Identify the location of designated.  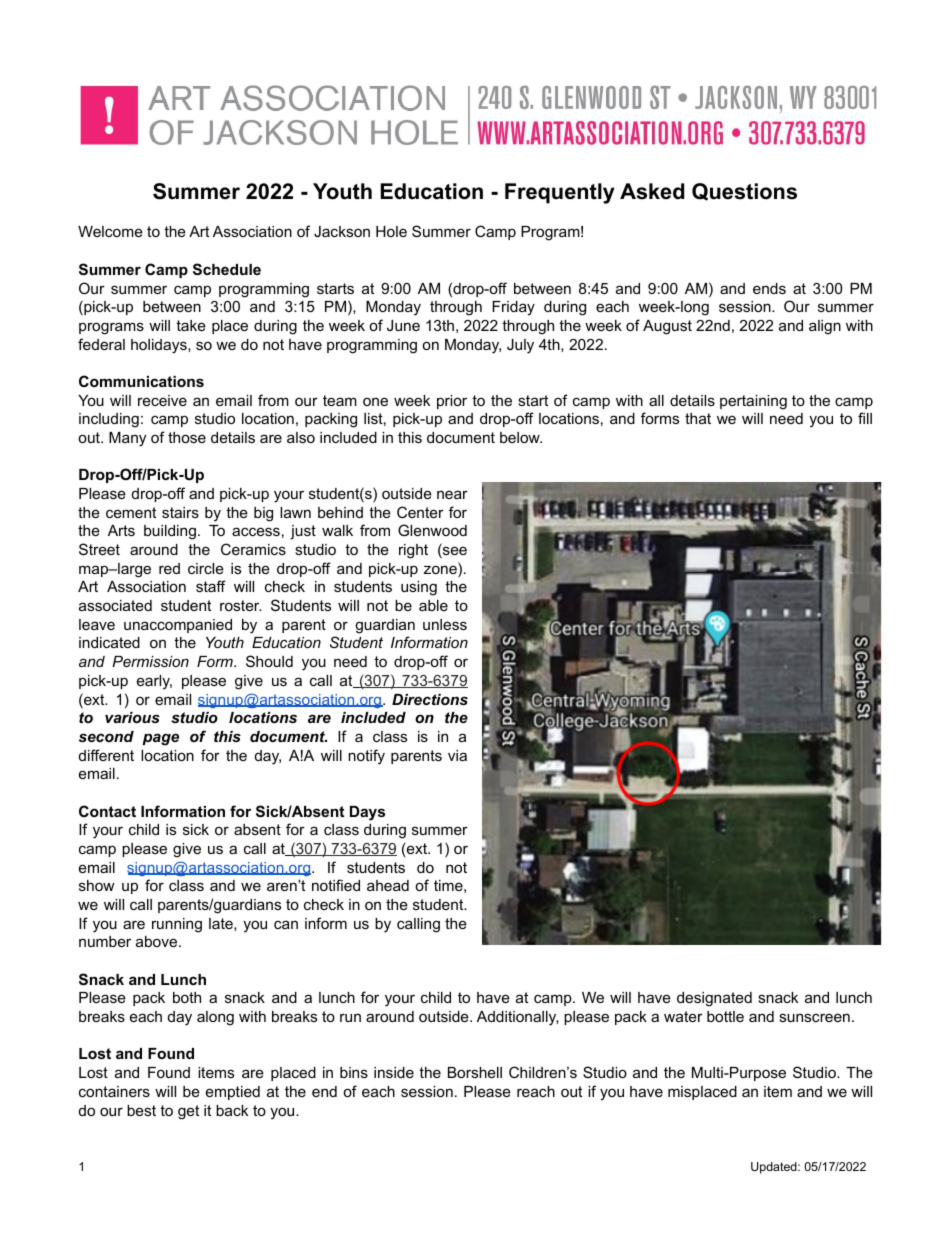
(714, 999).
